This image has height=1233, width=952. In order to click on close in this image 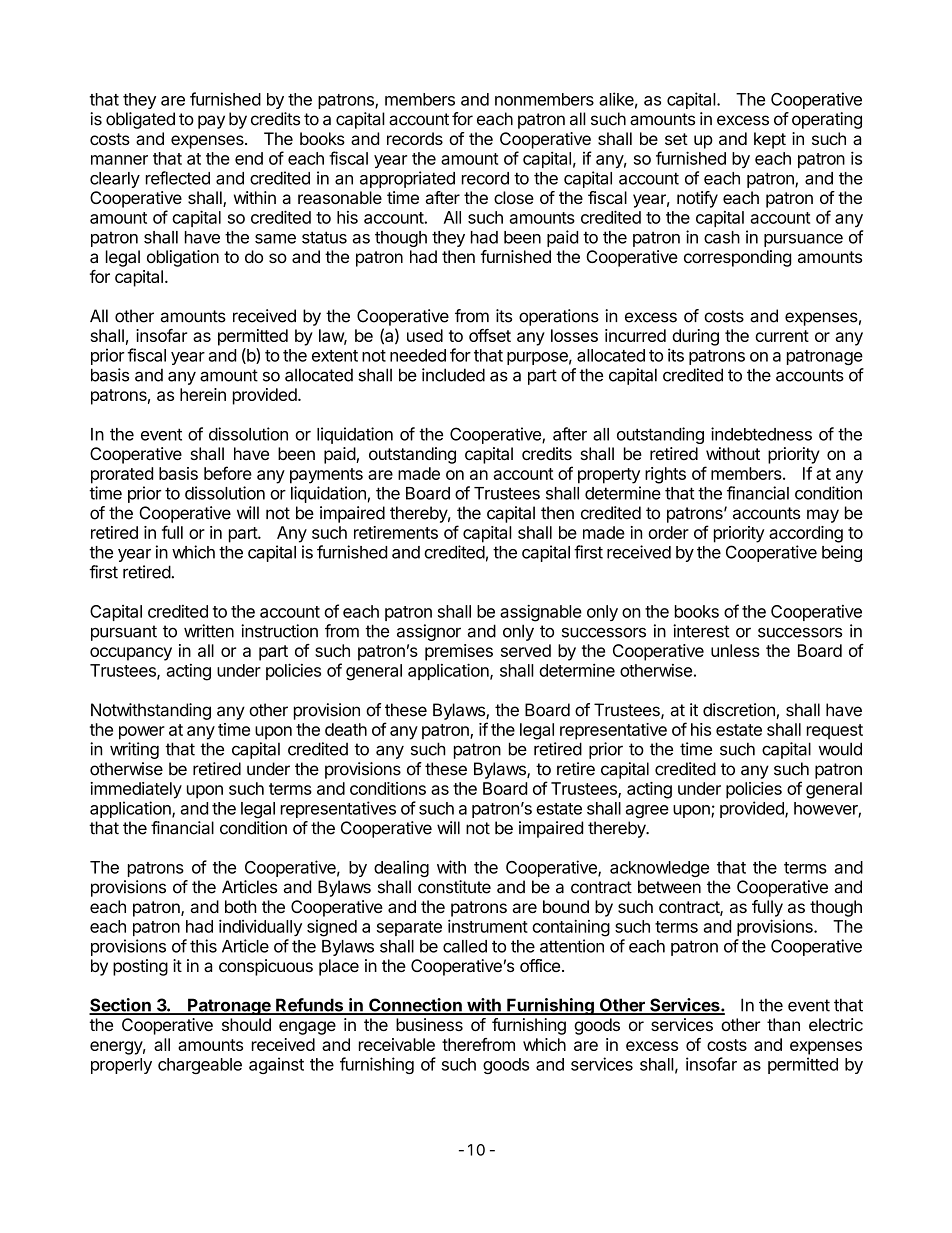, I will do `click(514, 197)`.
